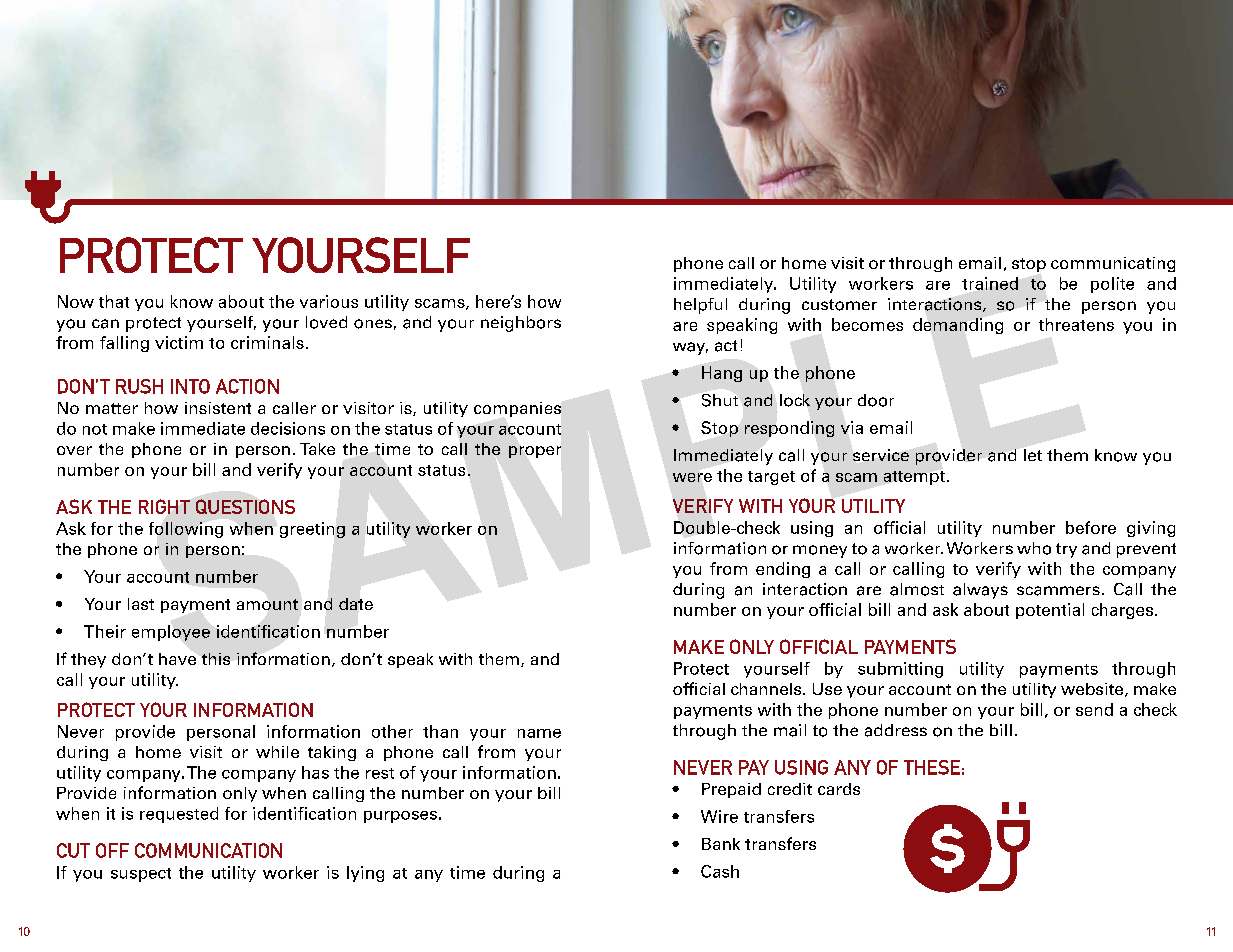 This document has width=1233, height=952. Describe the element at coordinates (208, 850) in the document. I see `COMMUNICATION` at that location.
